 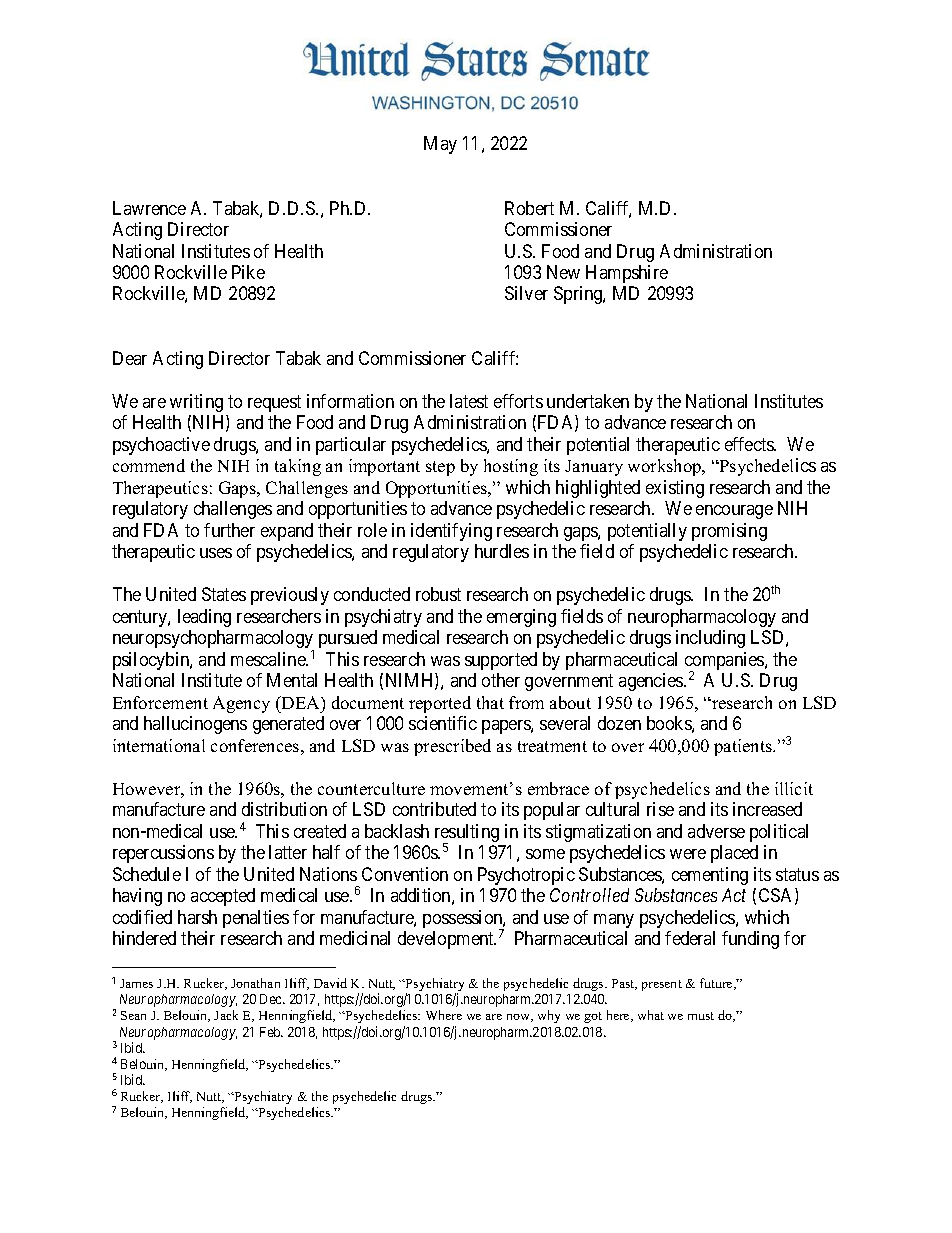 What do you see at coordinates (224, 594) in the screenshot?
I see `States` at bounding box center [224, 594].
